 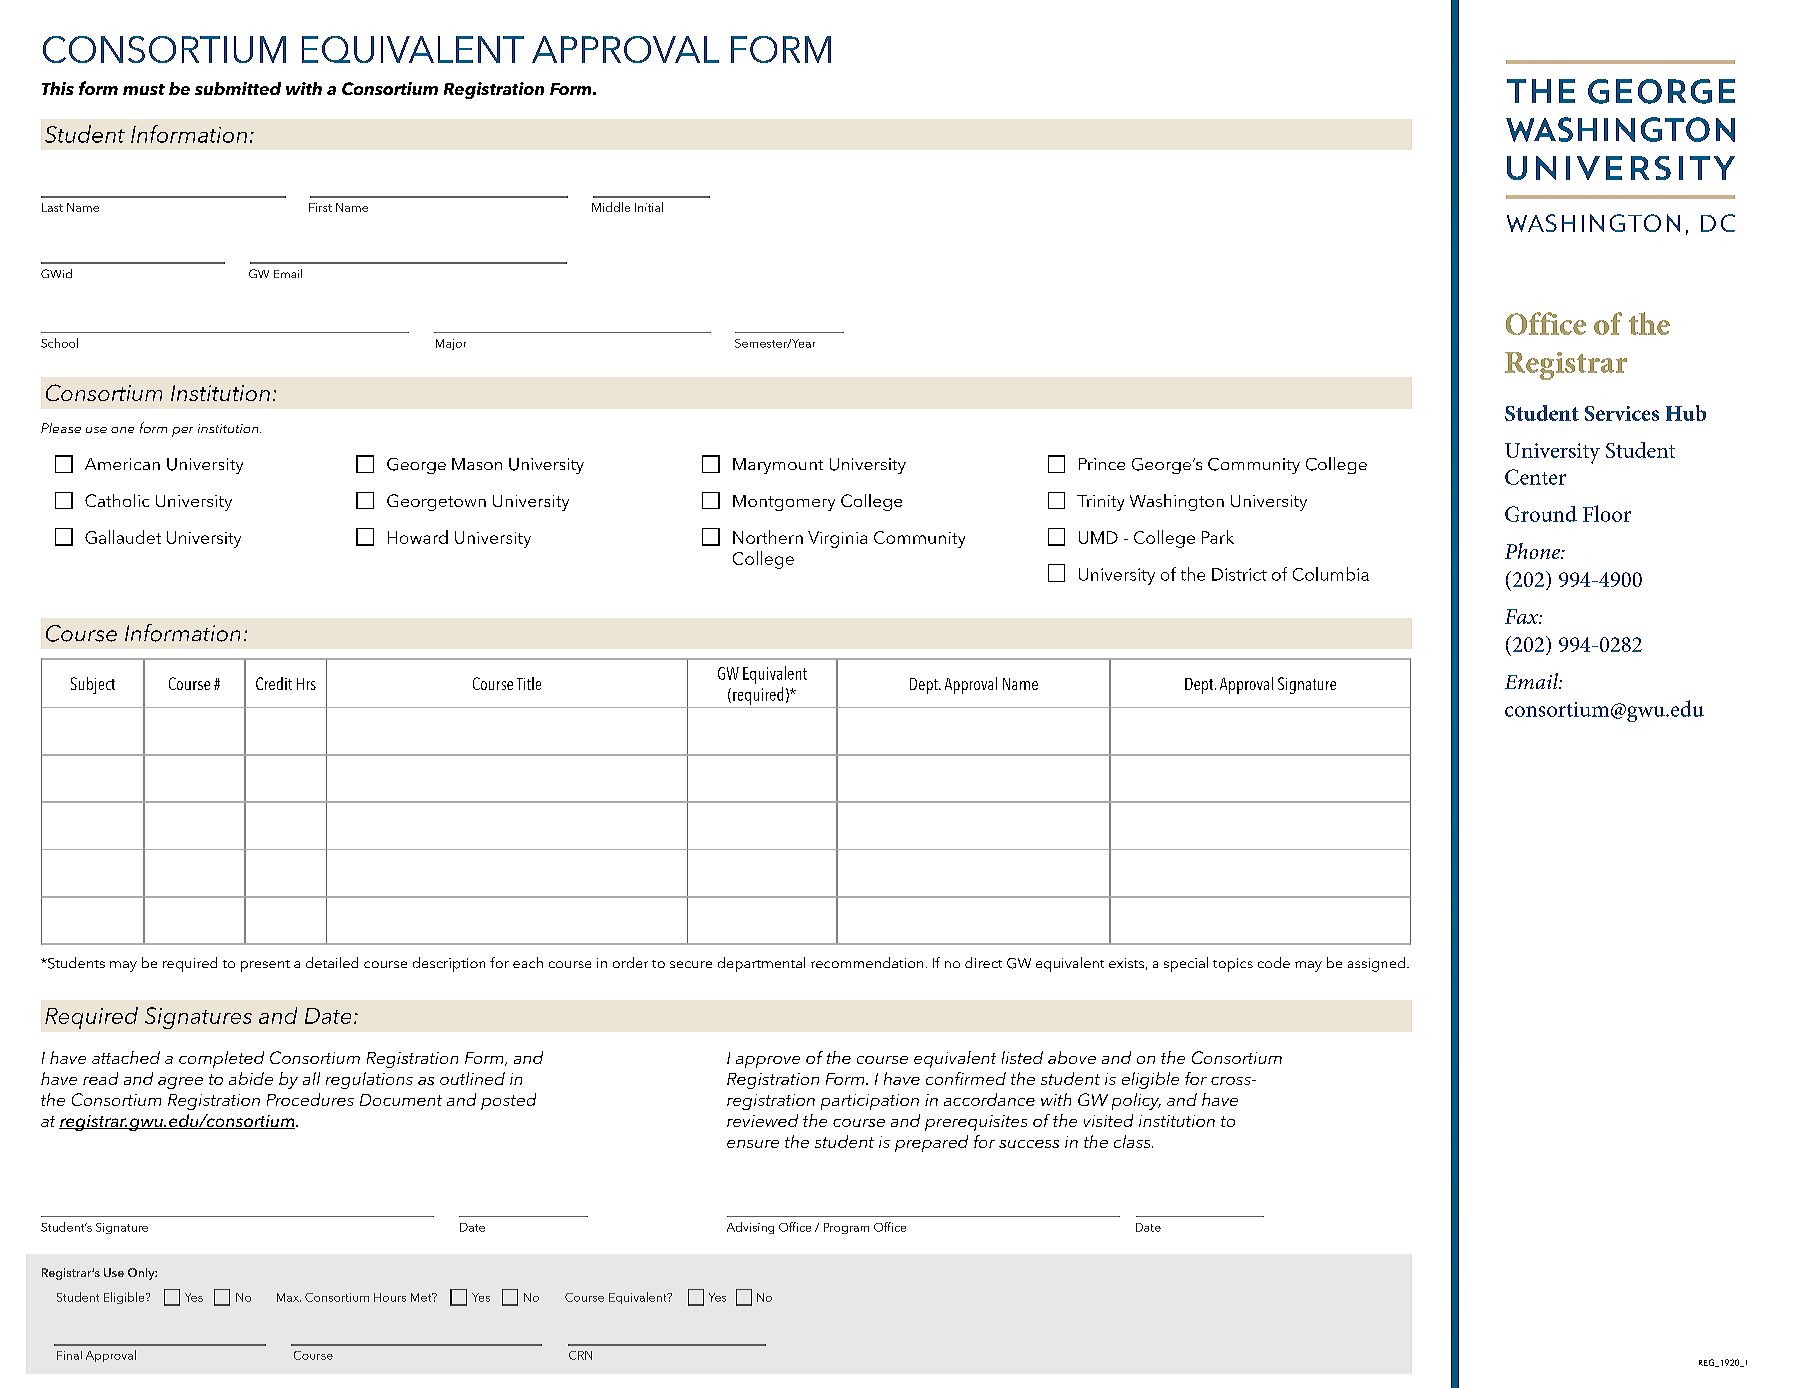 What do you see at coordinates (867, 962) in the document?
I see `recommendation` at bounding box center [867, 962].
